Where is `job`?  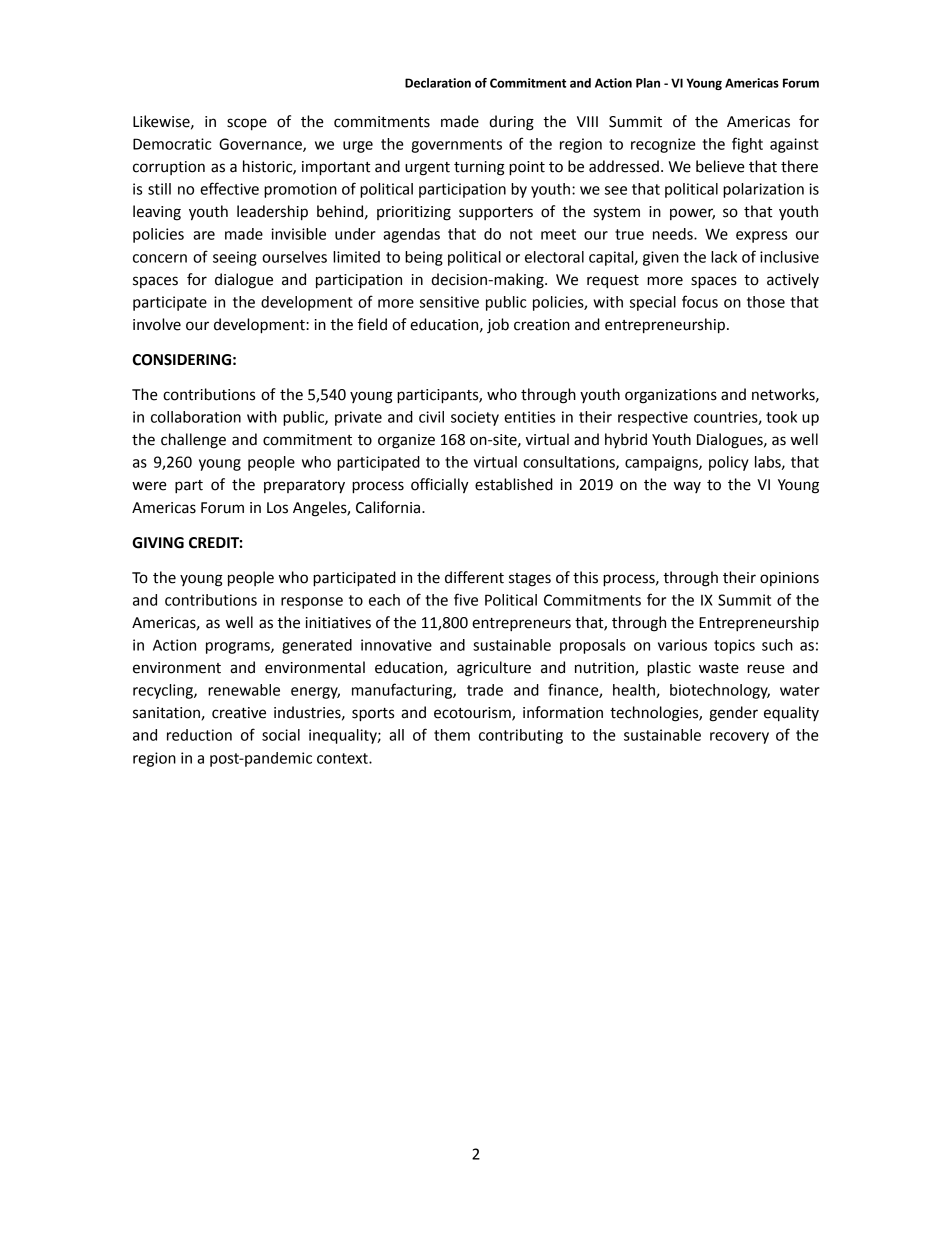
job is located at coordinates (498, 325).
